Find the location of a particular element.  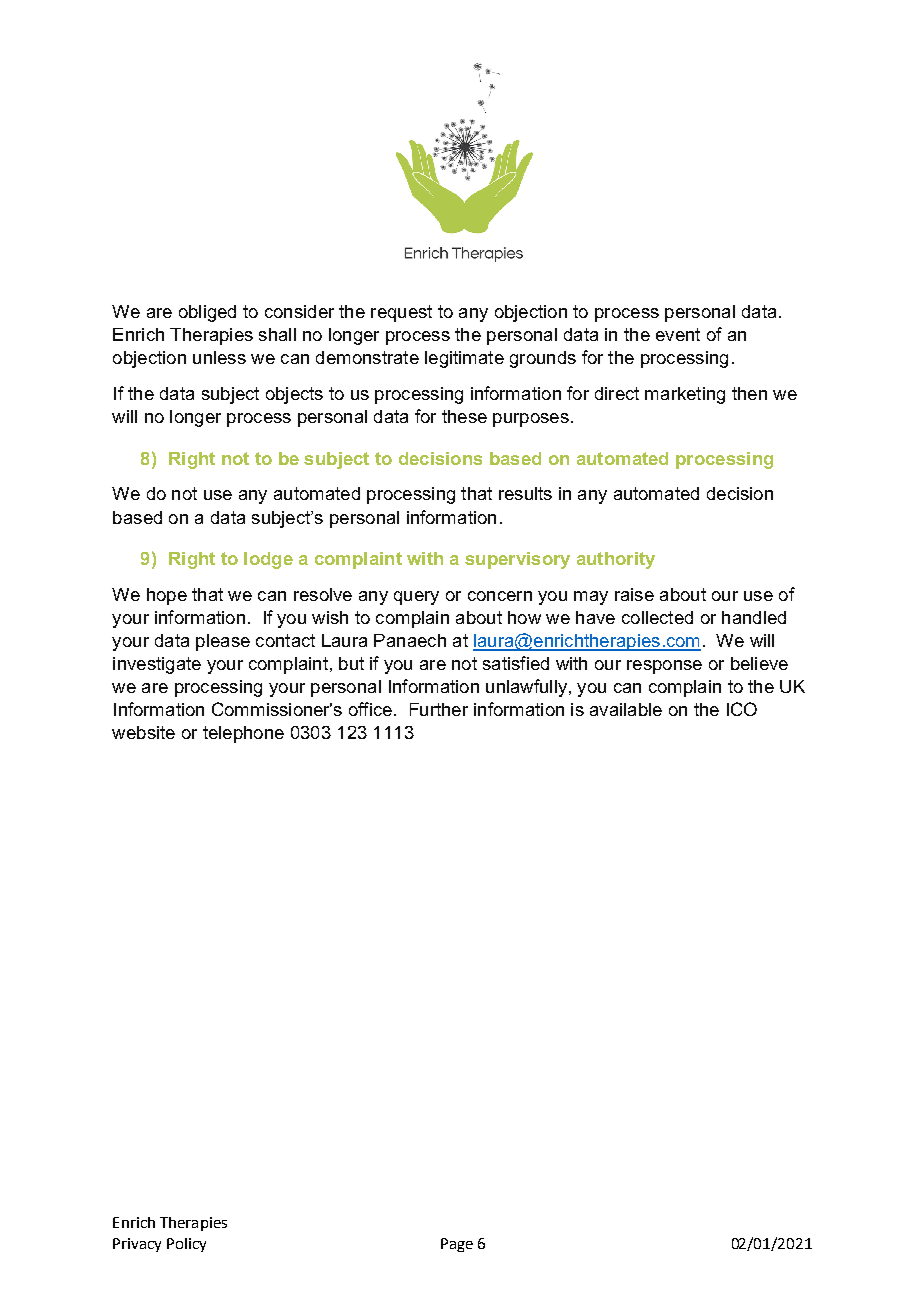

Policy is located at coordinates (186, 1245).
